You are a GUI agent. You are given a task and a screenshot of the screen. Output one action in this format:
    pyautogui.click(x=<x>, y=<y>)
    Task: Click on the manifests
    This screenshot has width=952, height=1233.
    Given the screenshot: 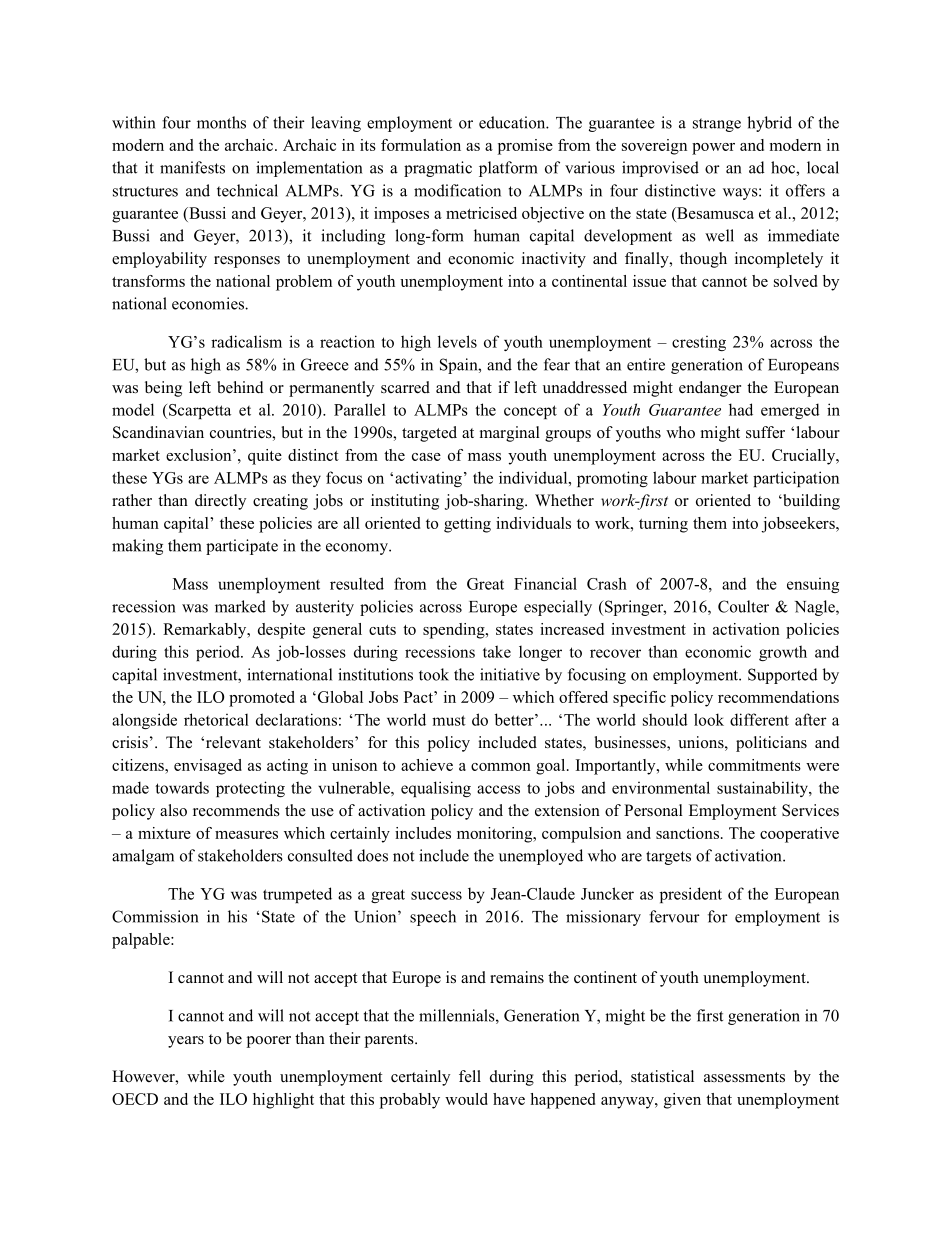 What is the action you would take?
    pyautogui.click(x=192, y=167)
